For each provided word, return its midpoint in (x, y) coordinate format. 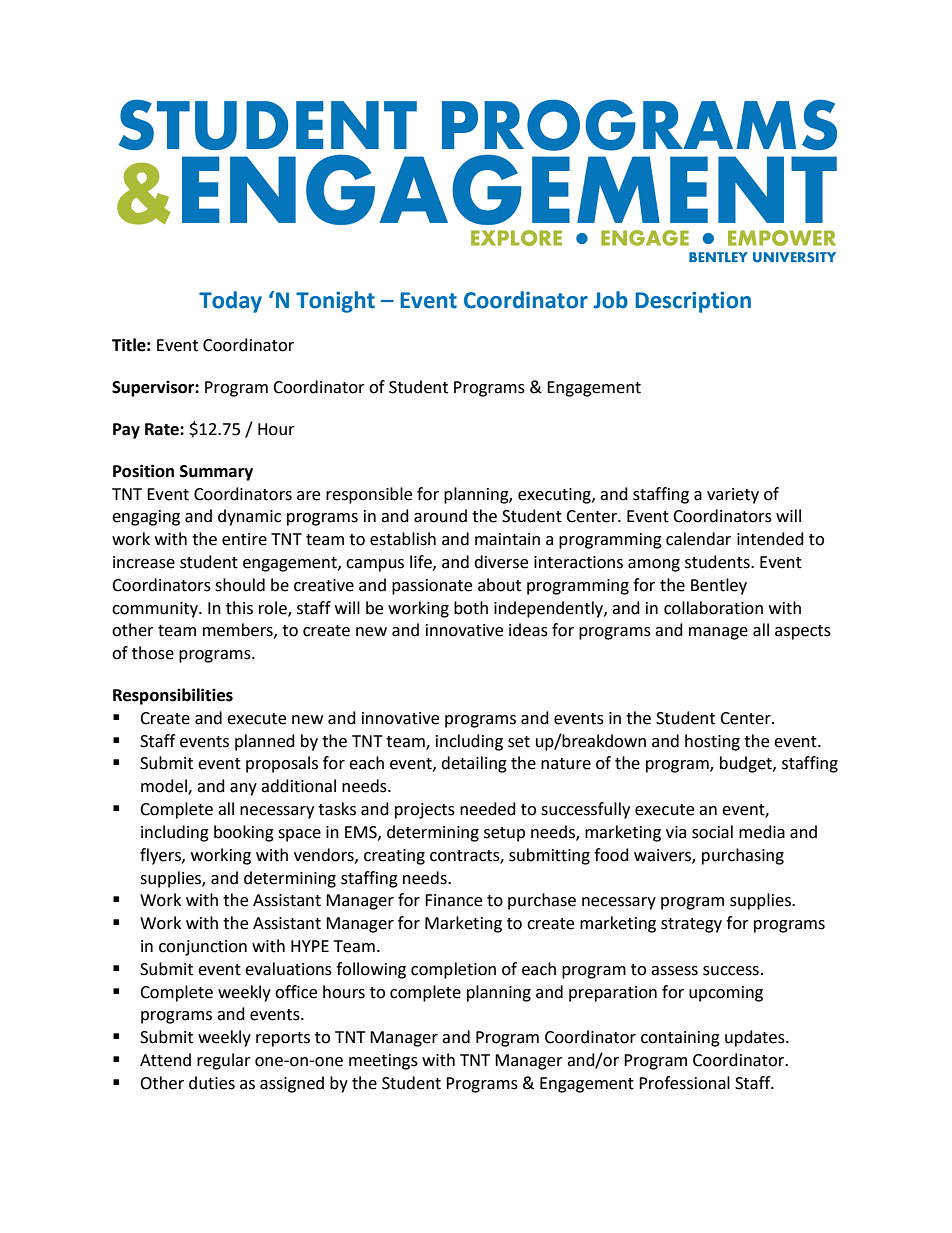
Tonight (335, 302)
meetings (383, 1062)
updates (756, 1038)
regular (224, 1061)
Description (693, 302)
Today (230, 302)
